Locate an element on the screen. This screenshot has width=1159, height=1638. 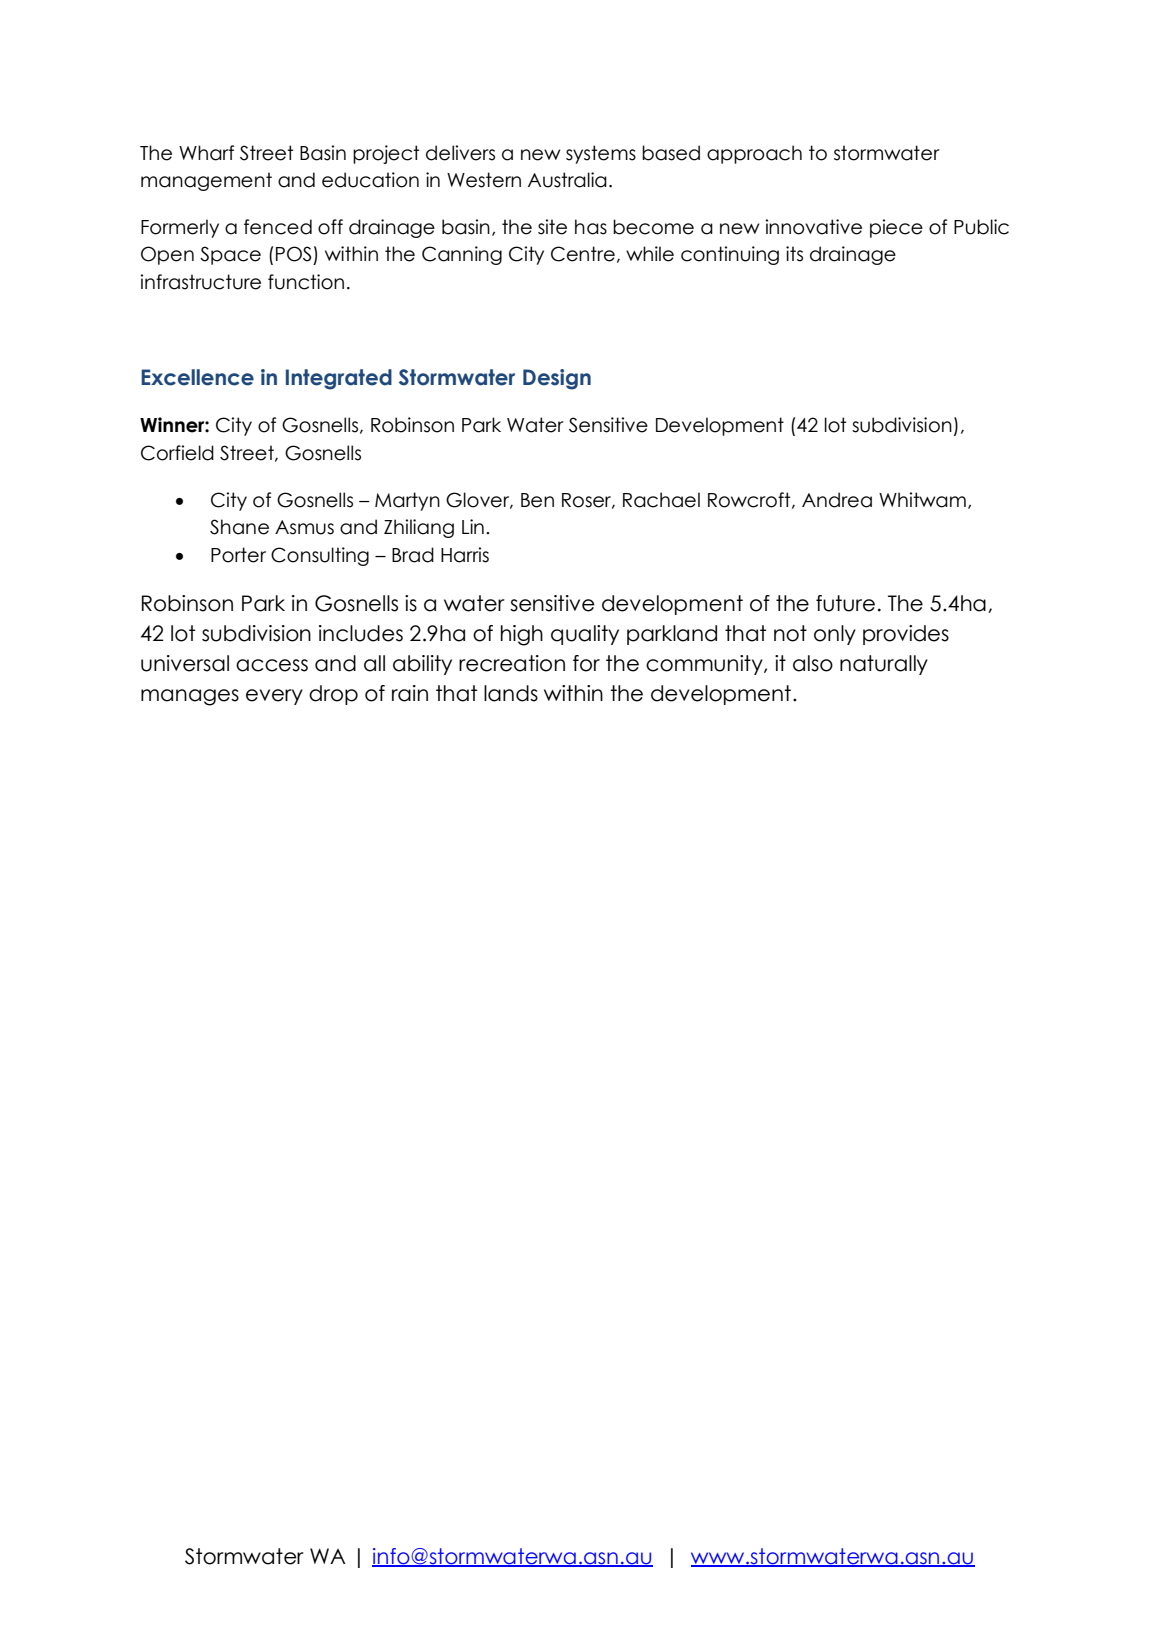
access is located at coordinates (272, 665).
